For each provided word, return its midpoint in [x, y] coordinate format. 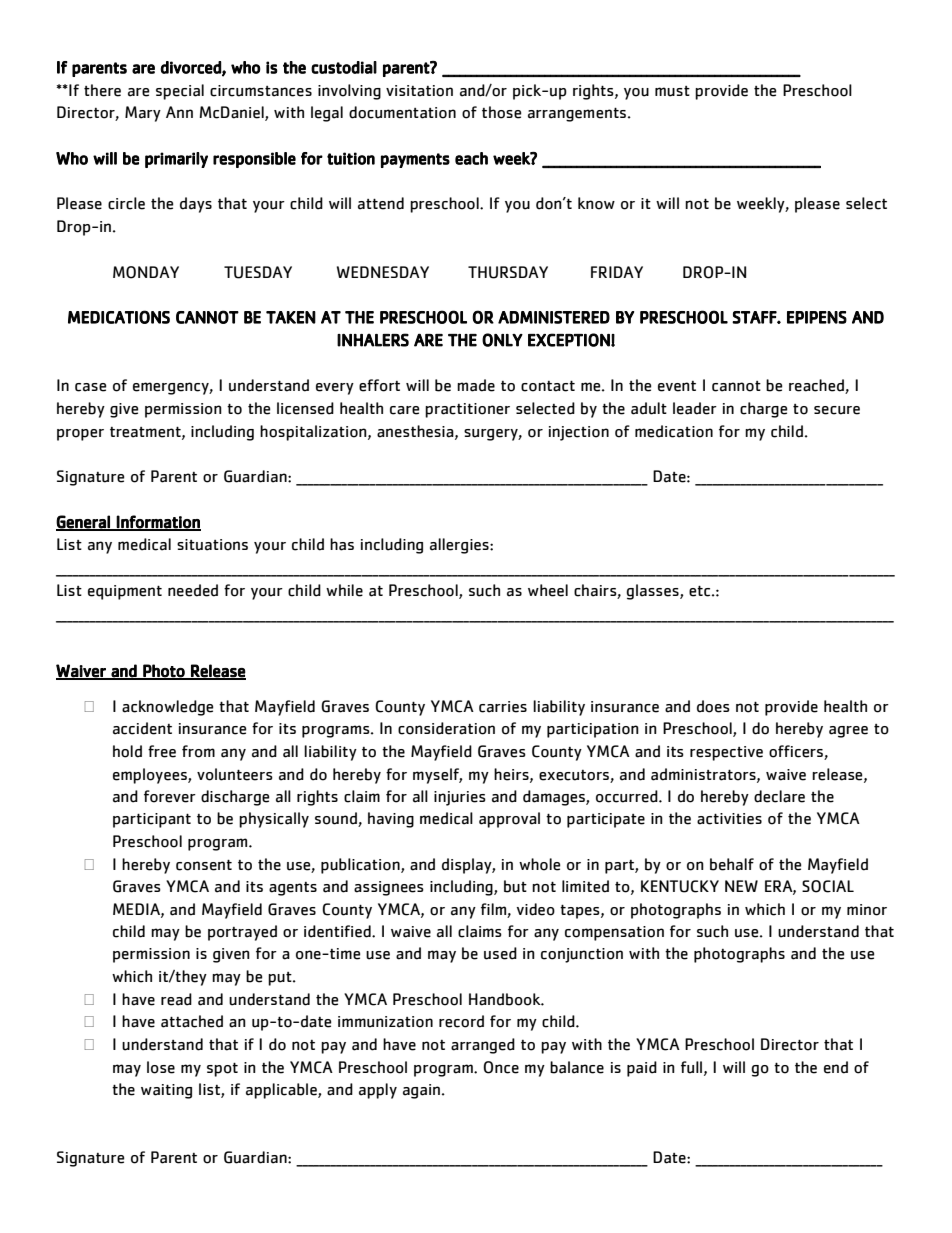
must [672, 91]
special [180, 92]
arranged [483, 1046]
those [501, 112]
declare [779, 796]
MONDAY [146, 272]
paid [642, 1069]
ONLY [502, 340]
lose [161, 1067]
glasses [653, 592]
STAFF [755, 317]
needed [193, 590]
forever [170, 796]
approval [509, 820]
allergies [460, 546]
